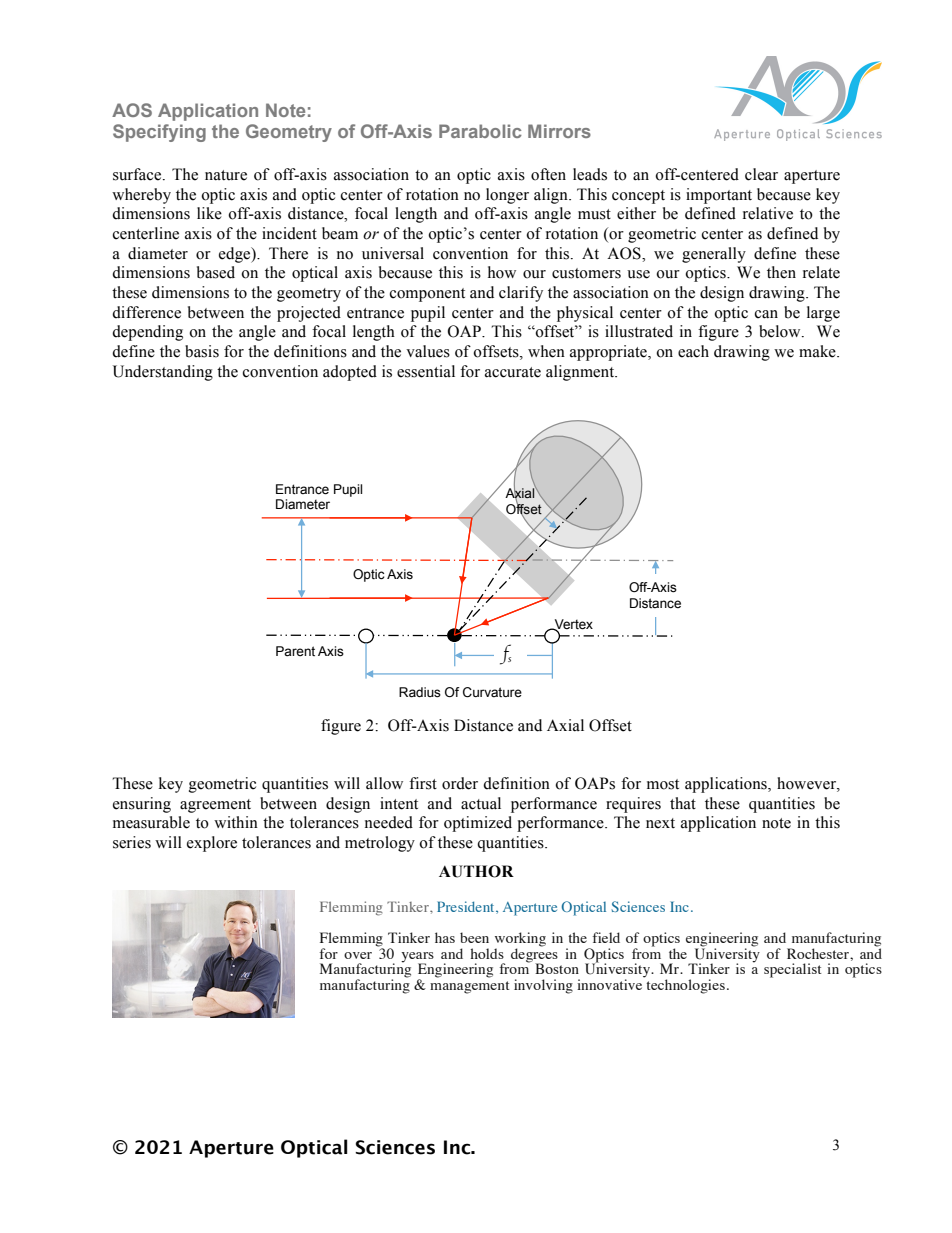 This page has height=1233, width=952. What do you see at coordinates (295, 651) in the page?
I see `Parent` at bounding box center [295, 651].
